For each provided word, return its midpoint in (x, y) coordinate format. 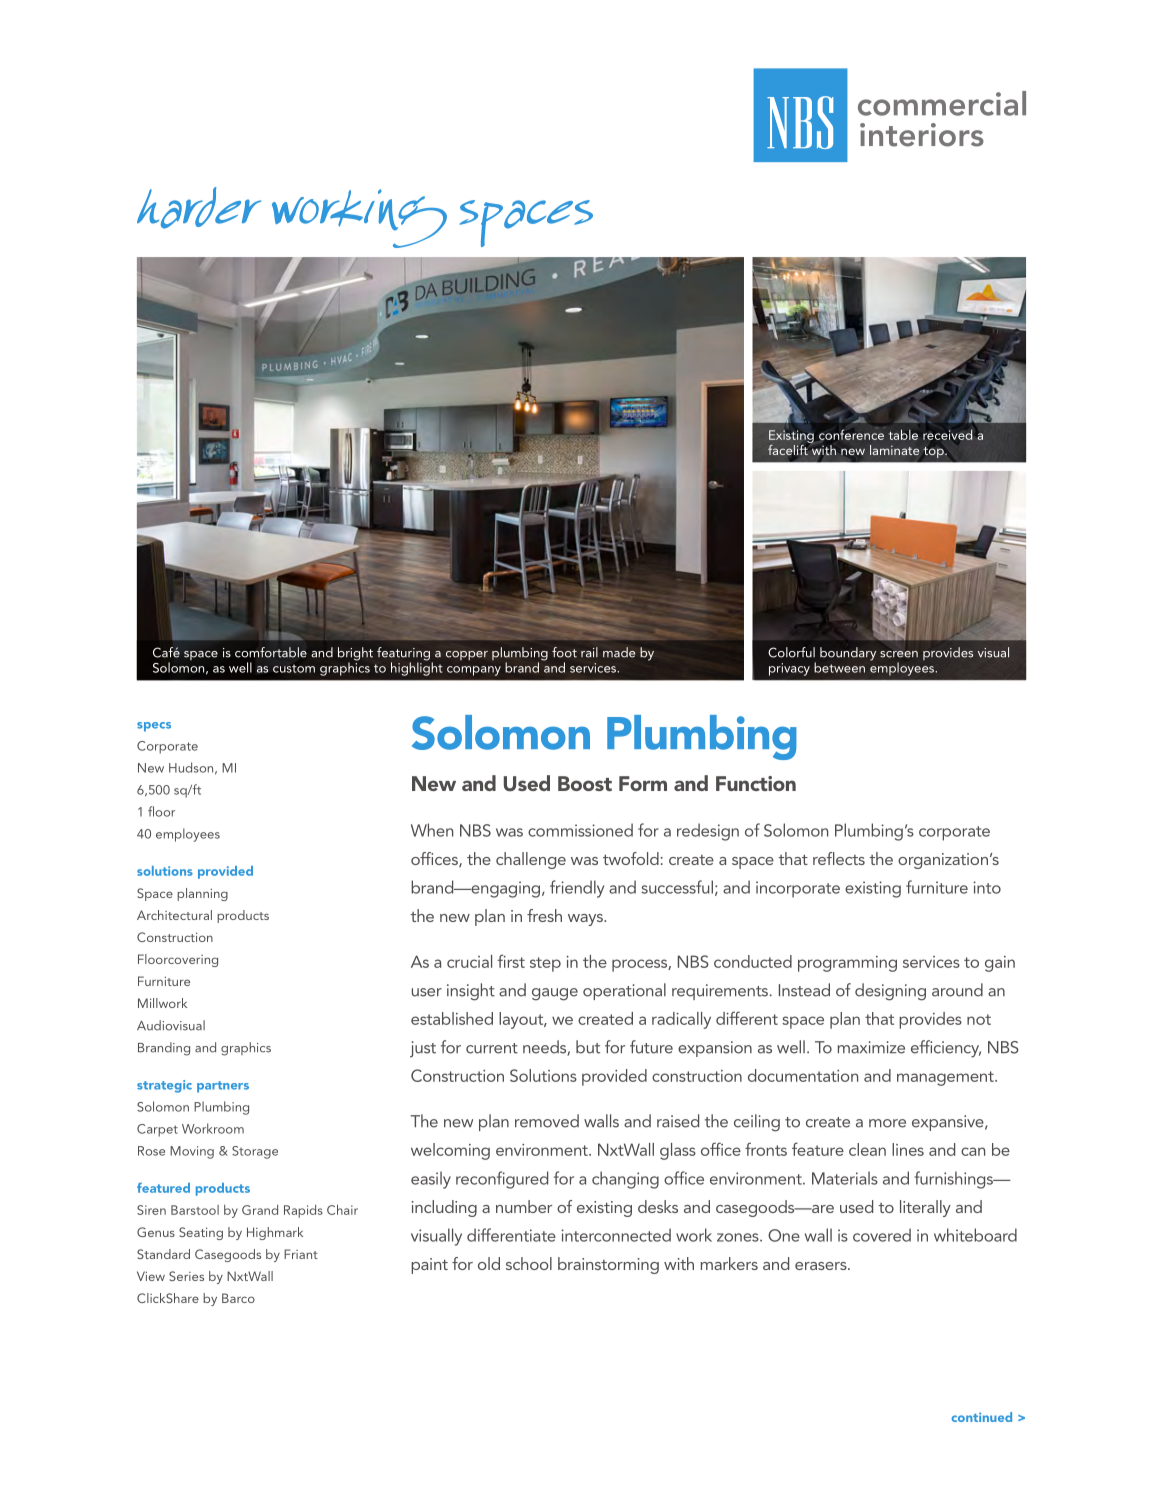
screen (899, 654)
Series (186, 1276)
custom (294, 668)
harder (199, 208)
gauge (555, 994)
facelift (789, 450)
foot (564, 652)
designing (890, 992)
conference (851, 434)
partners (223, 1087)
